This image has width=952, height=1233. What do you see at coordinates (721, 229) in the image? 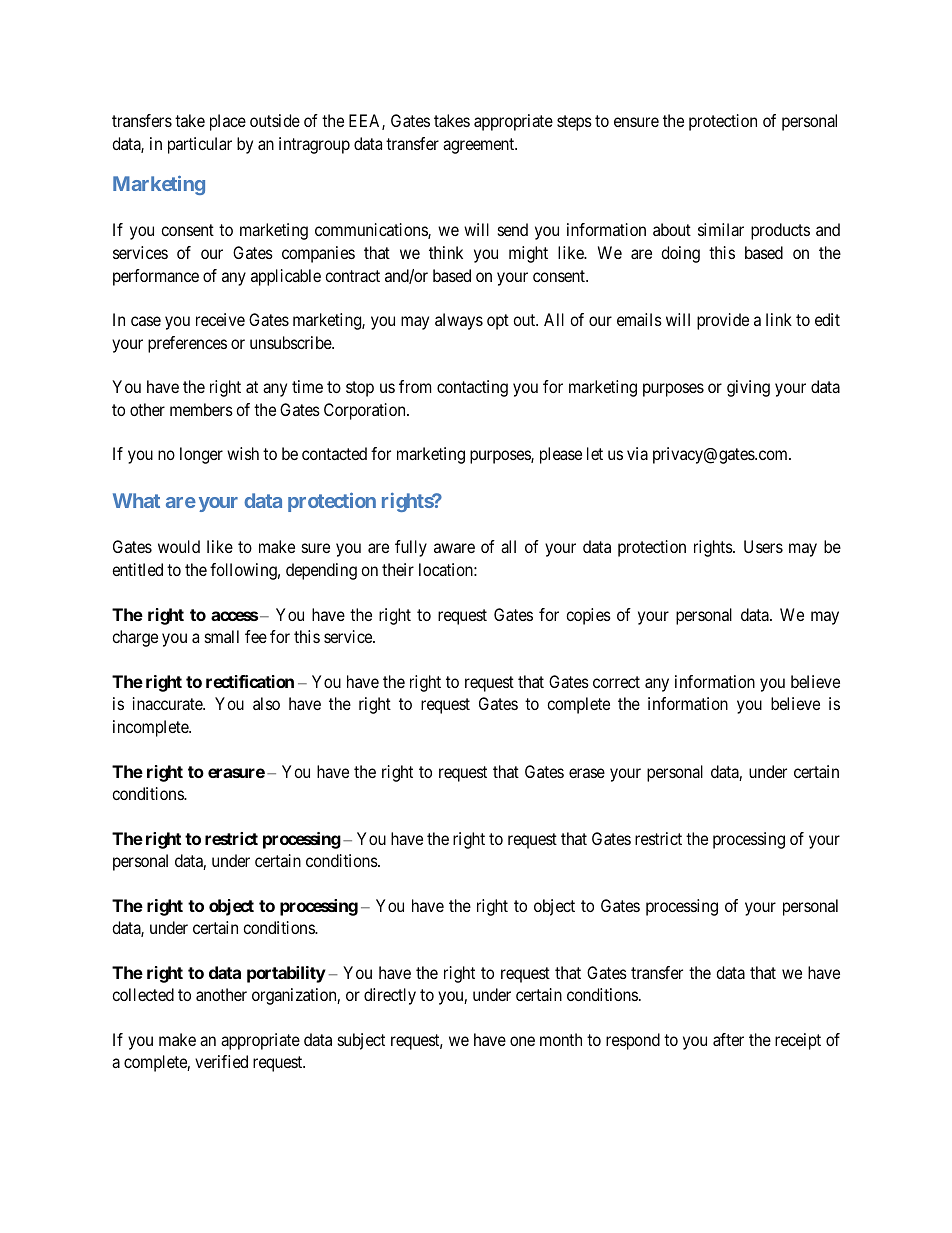
I see `similar` at bounding box center [721, 229].
